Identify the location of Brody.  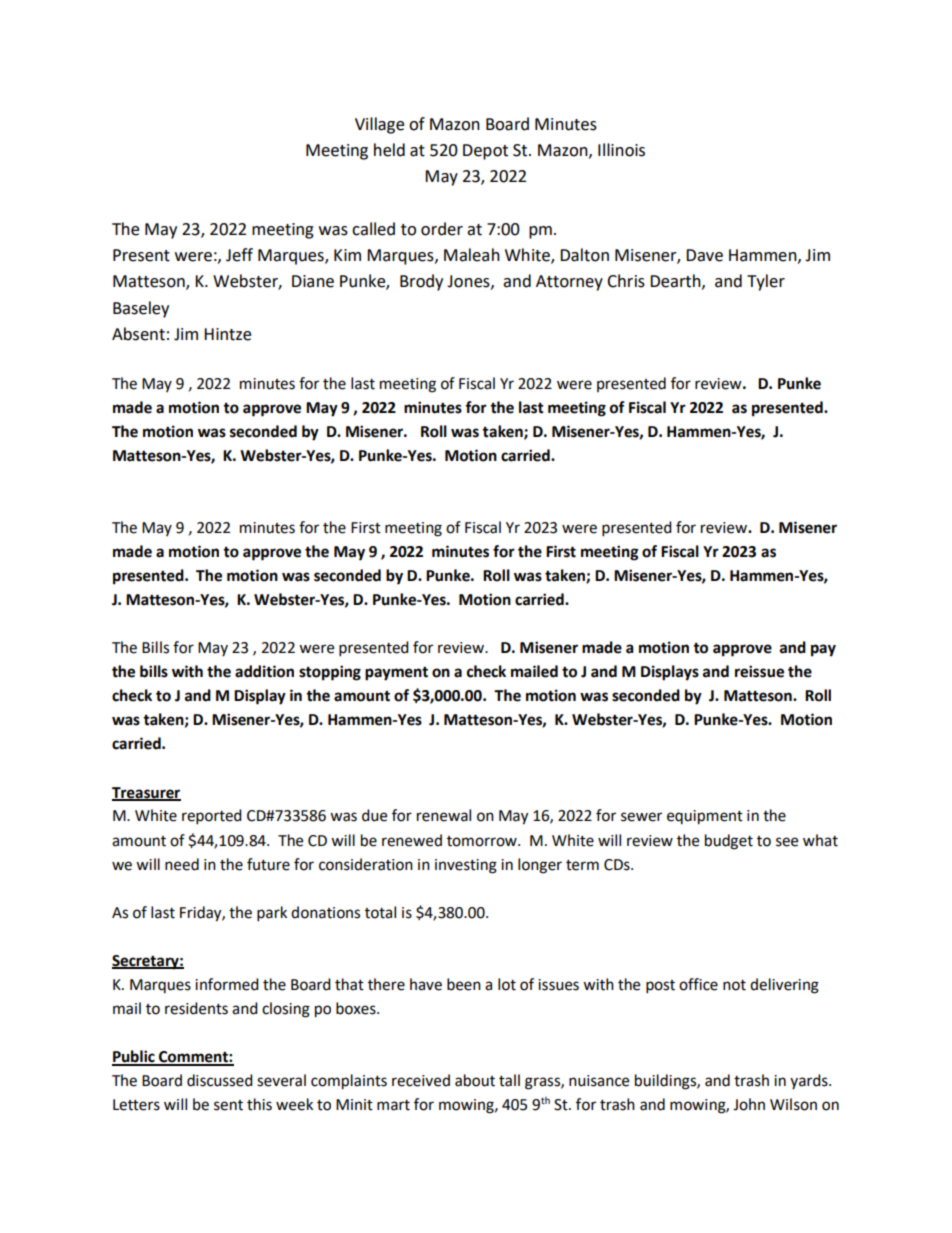
(421, 282).
